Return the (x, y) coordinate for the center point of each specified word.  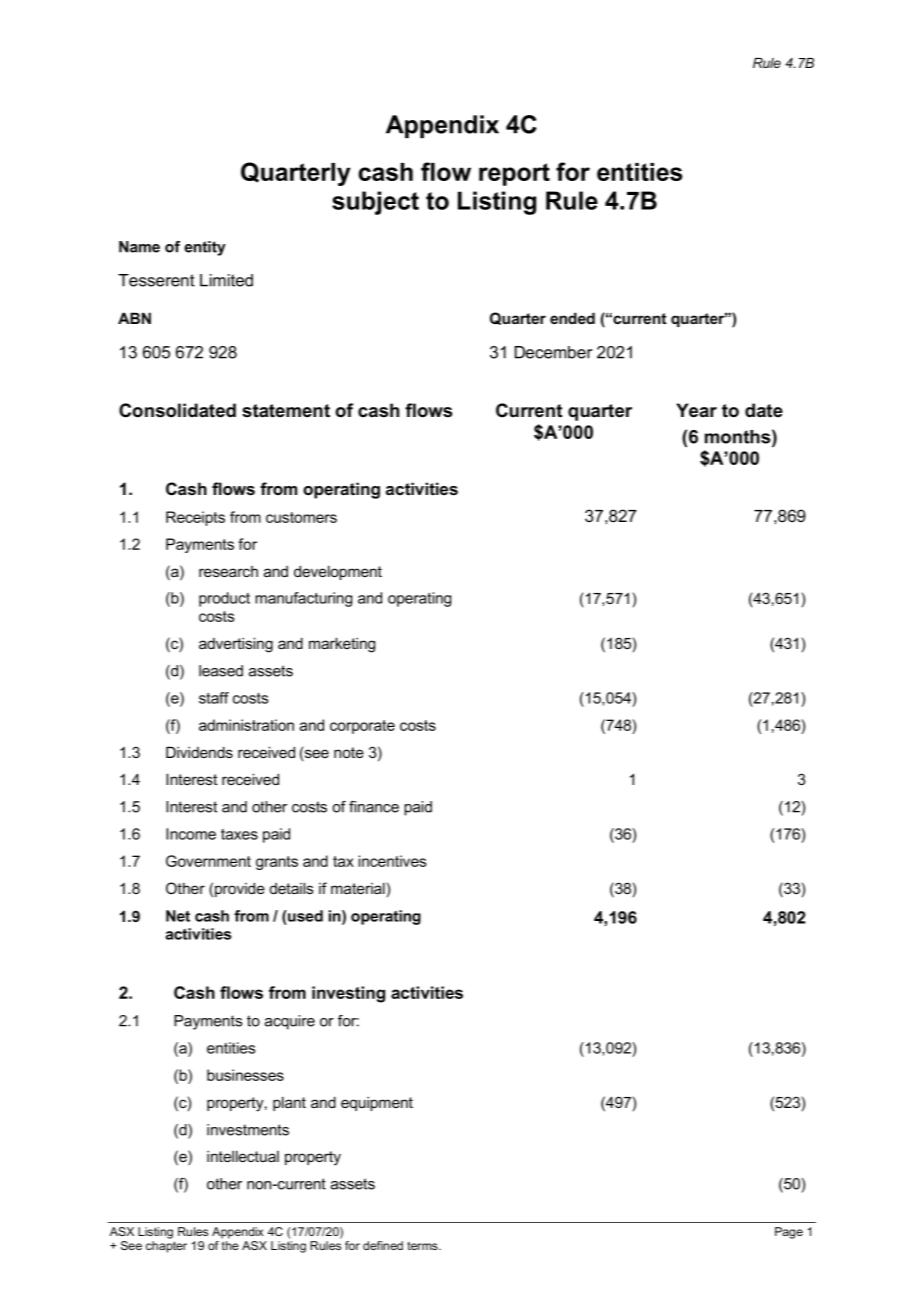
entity (205, 248)
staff (214, 698)
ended (572, 318)
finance (374, 807)
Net (178, 916)
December (553, 352)
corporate (362, 727)
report (514, 174)
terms (423, 1246)
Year (696, 410)
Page (789, 1233)
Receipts (195, 518)
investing (348, 994)
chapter (166, 1247)
